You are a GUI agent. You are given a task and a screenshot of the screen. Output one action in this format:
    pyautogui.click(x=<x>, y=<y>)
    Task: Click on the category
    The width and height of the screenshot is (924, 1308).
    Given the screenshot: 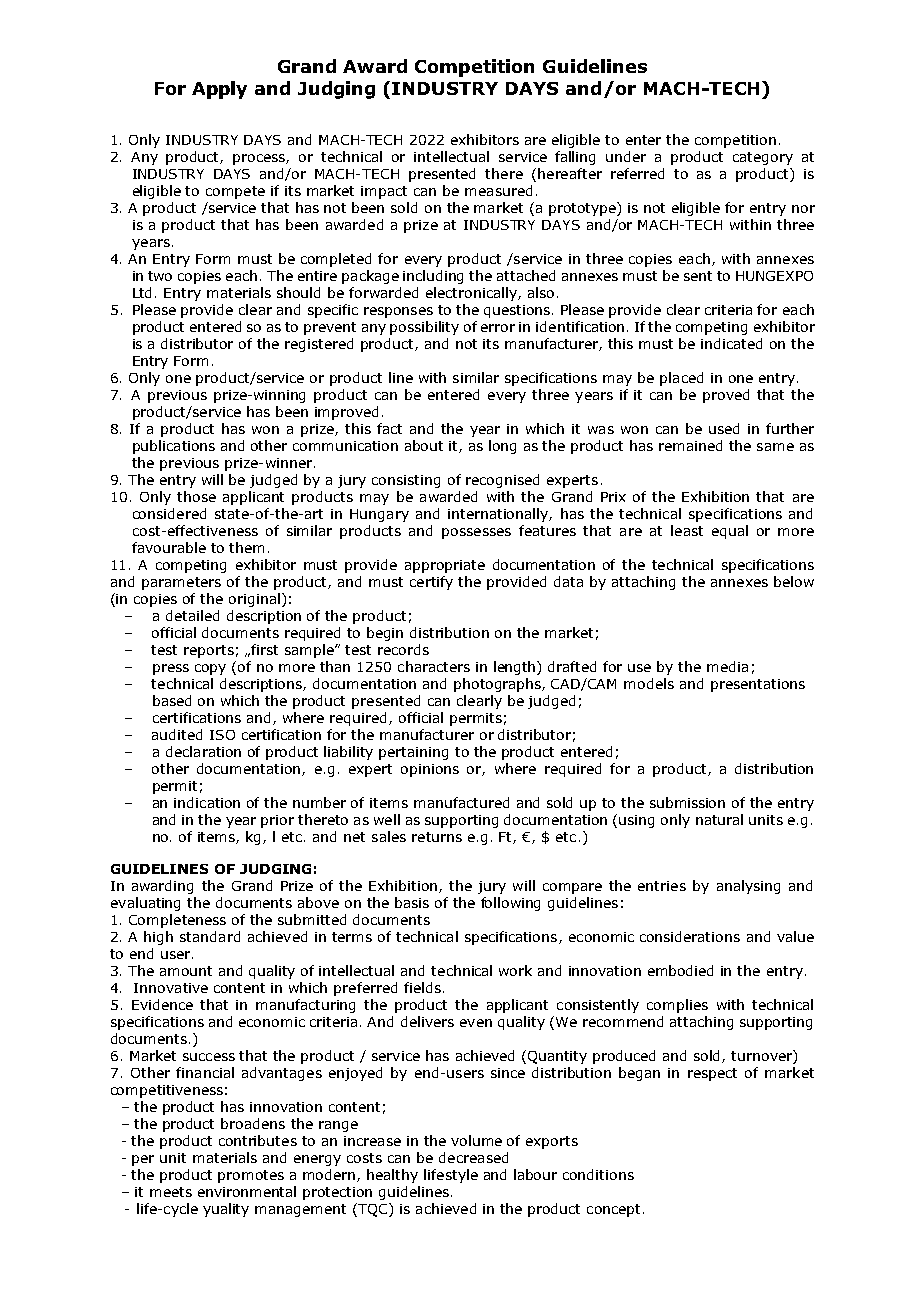 What is the action you would take?
    pyautogui.click(x=763, y=158)
